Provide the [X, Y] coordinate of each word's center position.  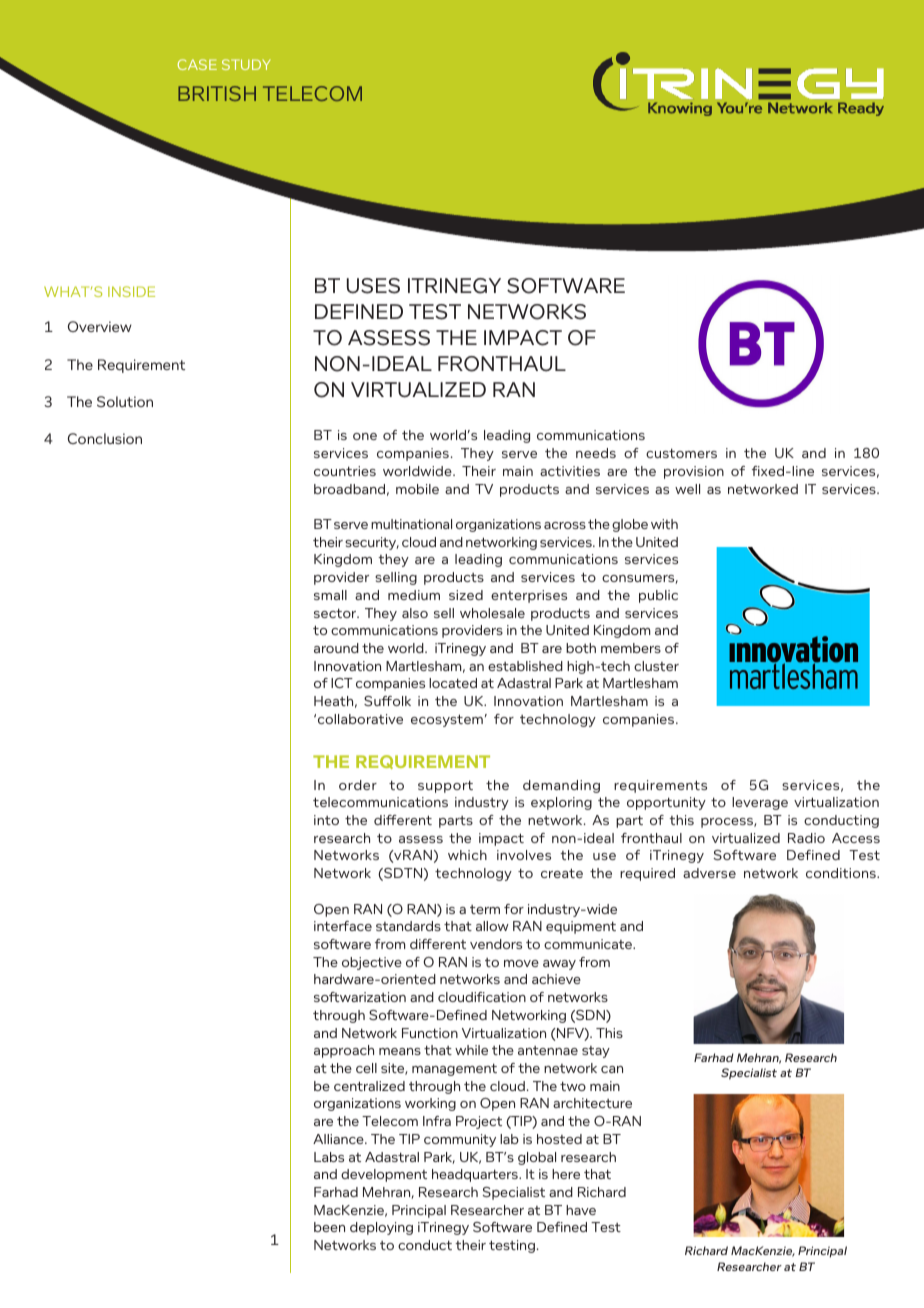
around [336, 648]
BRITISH [217, 93]
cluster [656, 666]
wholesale [492, 613]
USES [373, 286]
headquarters [476, 1175]
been [329, 1227]
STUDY [246, 64]
